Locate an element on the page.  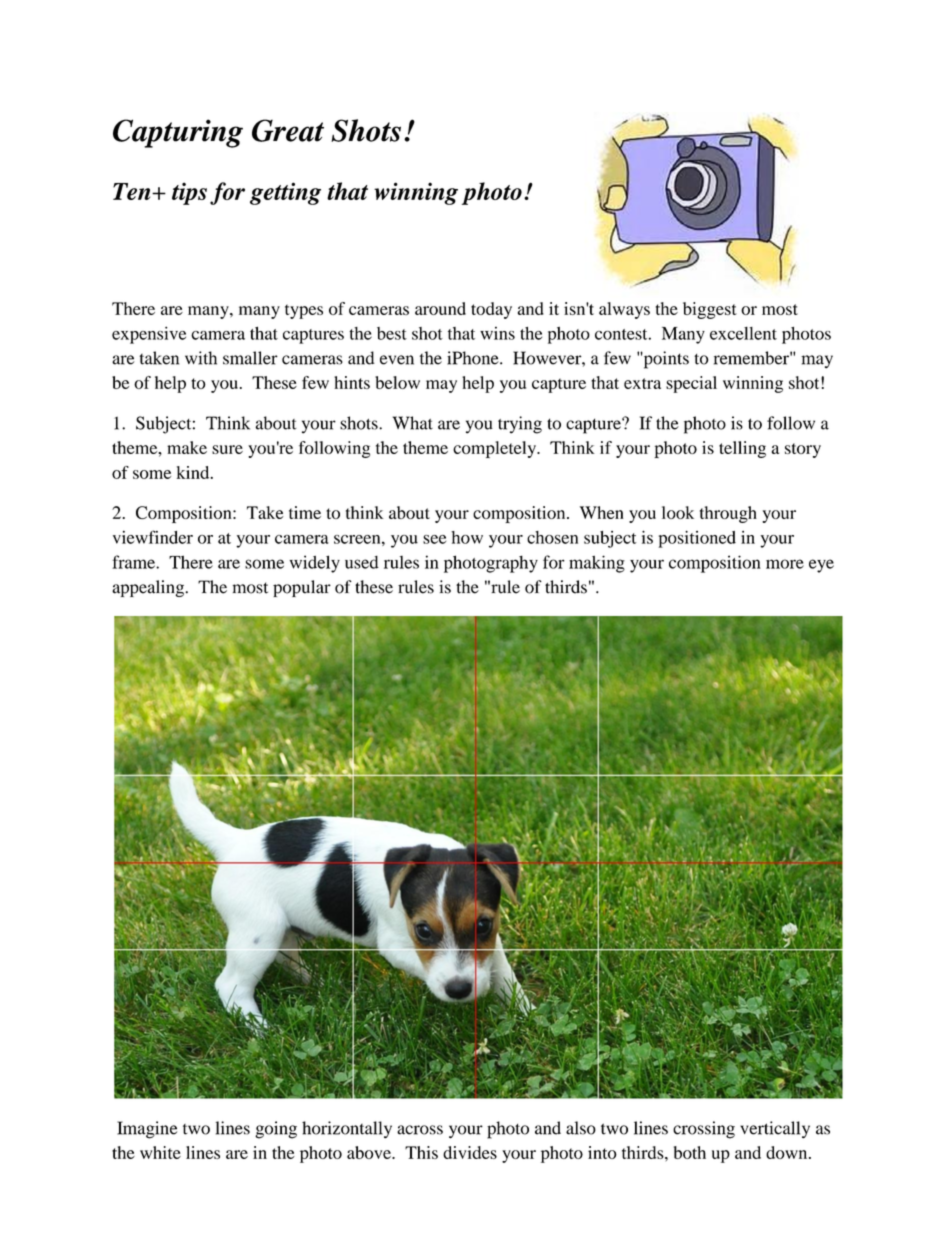
appealing is located at coordinates (149, 588).
